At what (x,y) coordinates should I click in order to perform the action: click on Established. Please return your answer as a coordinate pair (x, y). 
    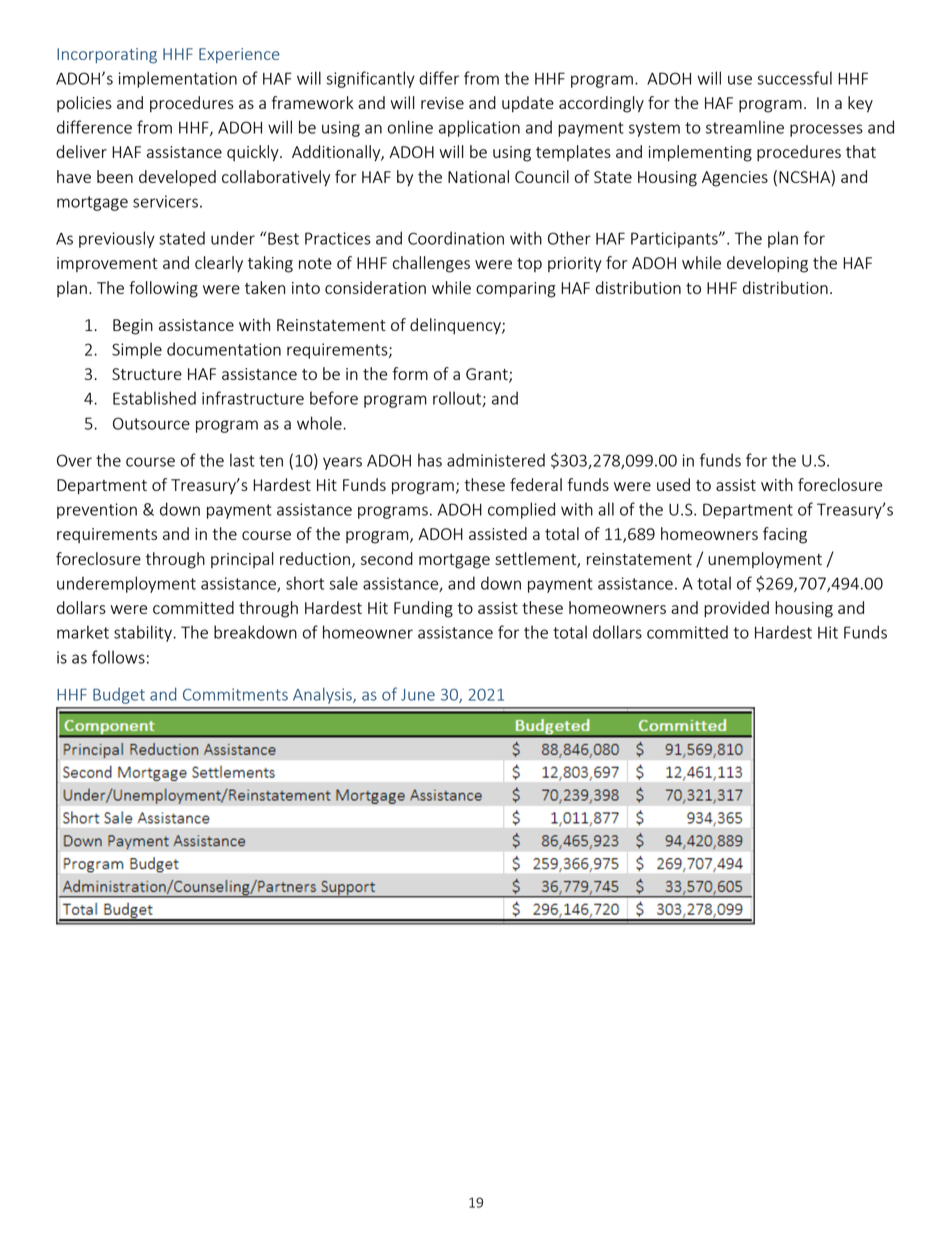
    Looking at the image, I should click on (154, 398).
